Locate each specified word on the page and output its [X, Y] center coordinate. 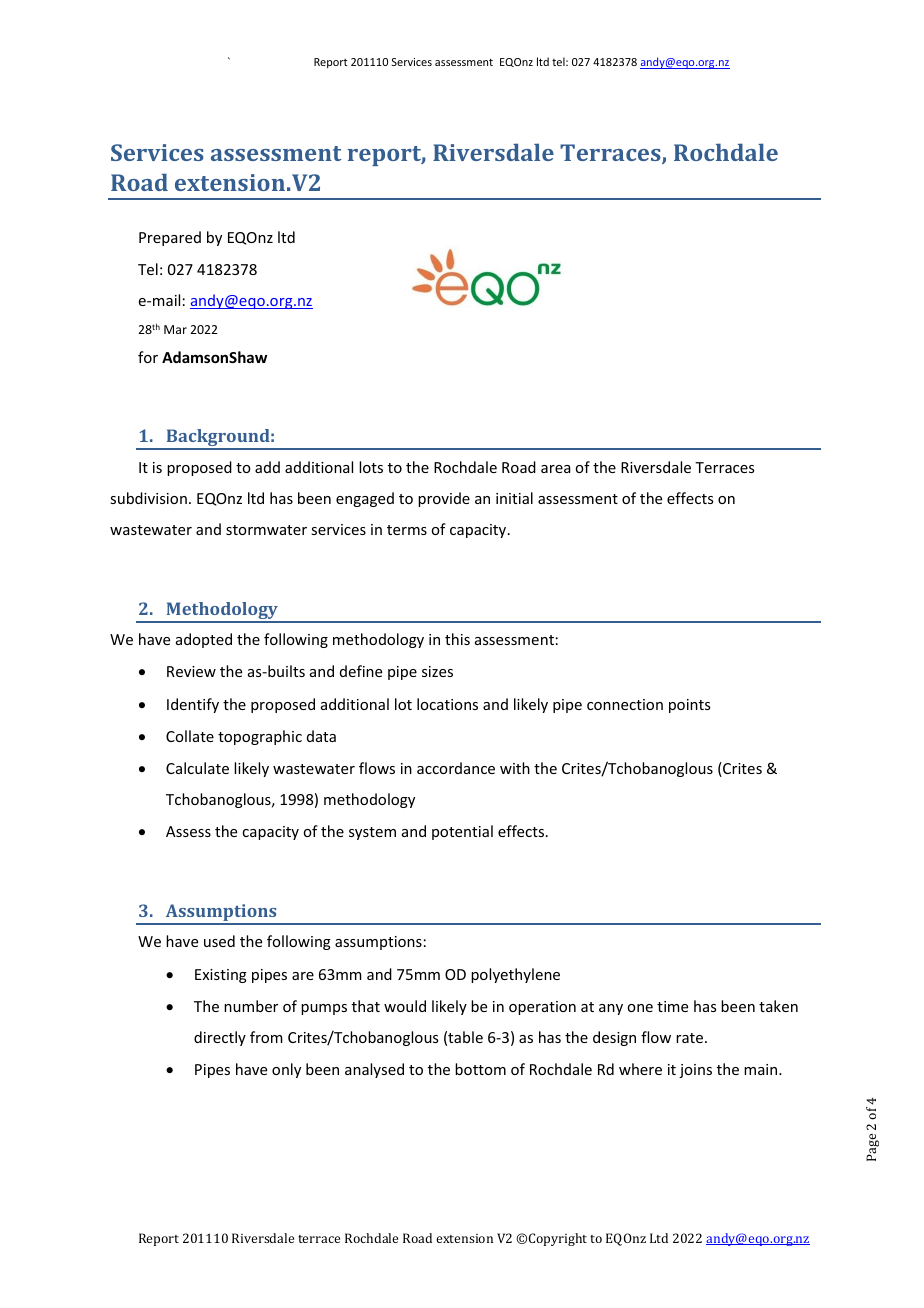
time [672, 1006]
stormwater [266, 530]
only [286, 1070]
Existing [221, 976]
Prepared [170, 238]
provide [444, 499]
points [689, 706]
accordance [456, 768]
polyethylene [515, 975]
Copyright [558, 1239]
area [556, 469]
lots [371, 467]
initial [514, 498]
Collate [190, 736]
